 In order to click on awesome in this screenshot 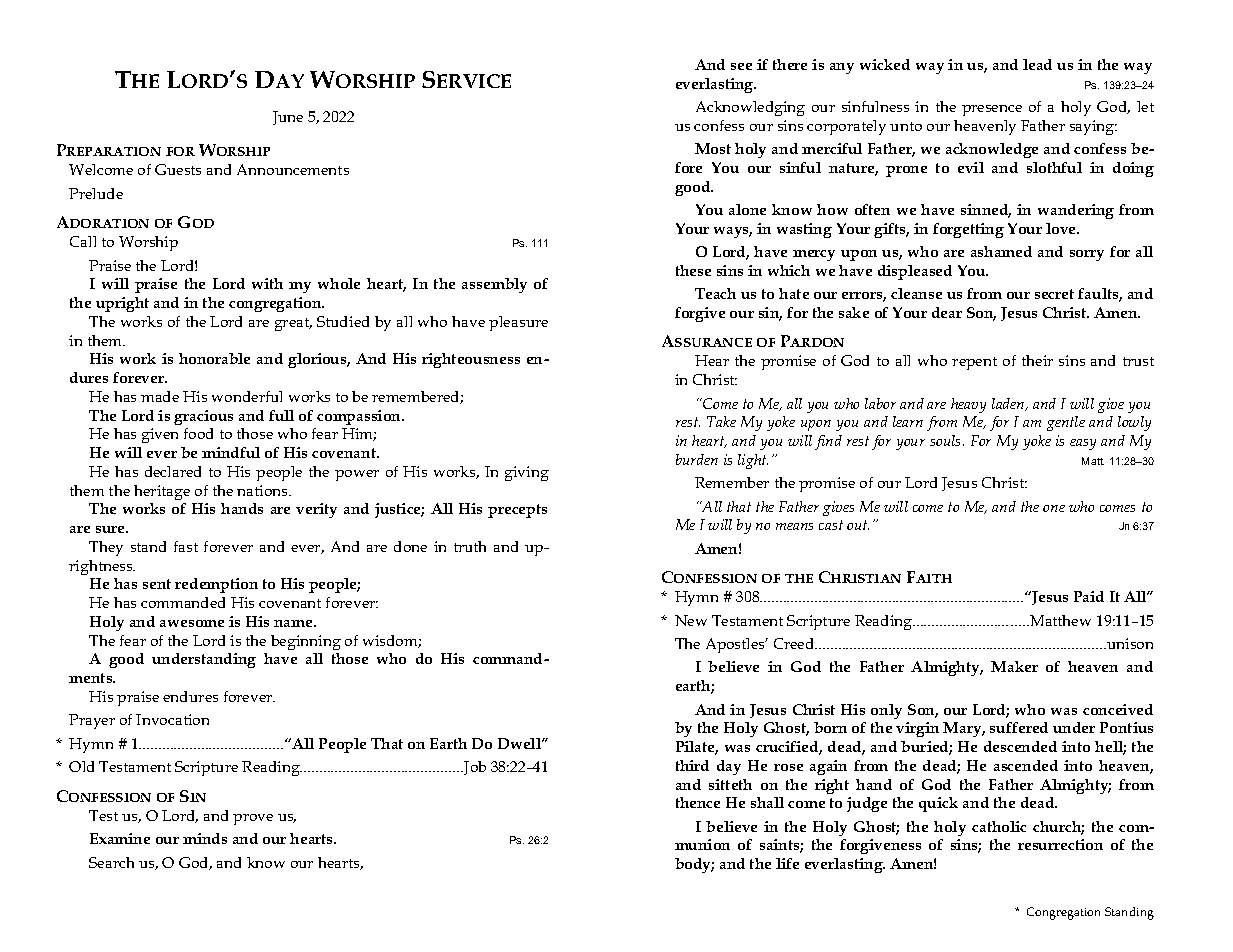, I will do `click(192, 623)`.
